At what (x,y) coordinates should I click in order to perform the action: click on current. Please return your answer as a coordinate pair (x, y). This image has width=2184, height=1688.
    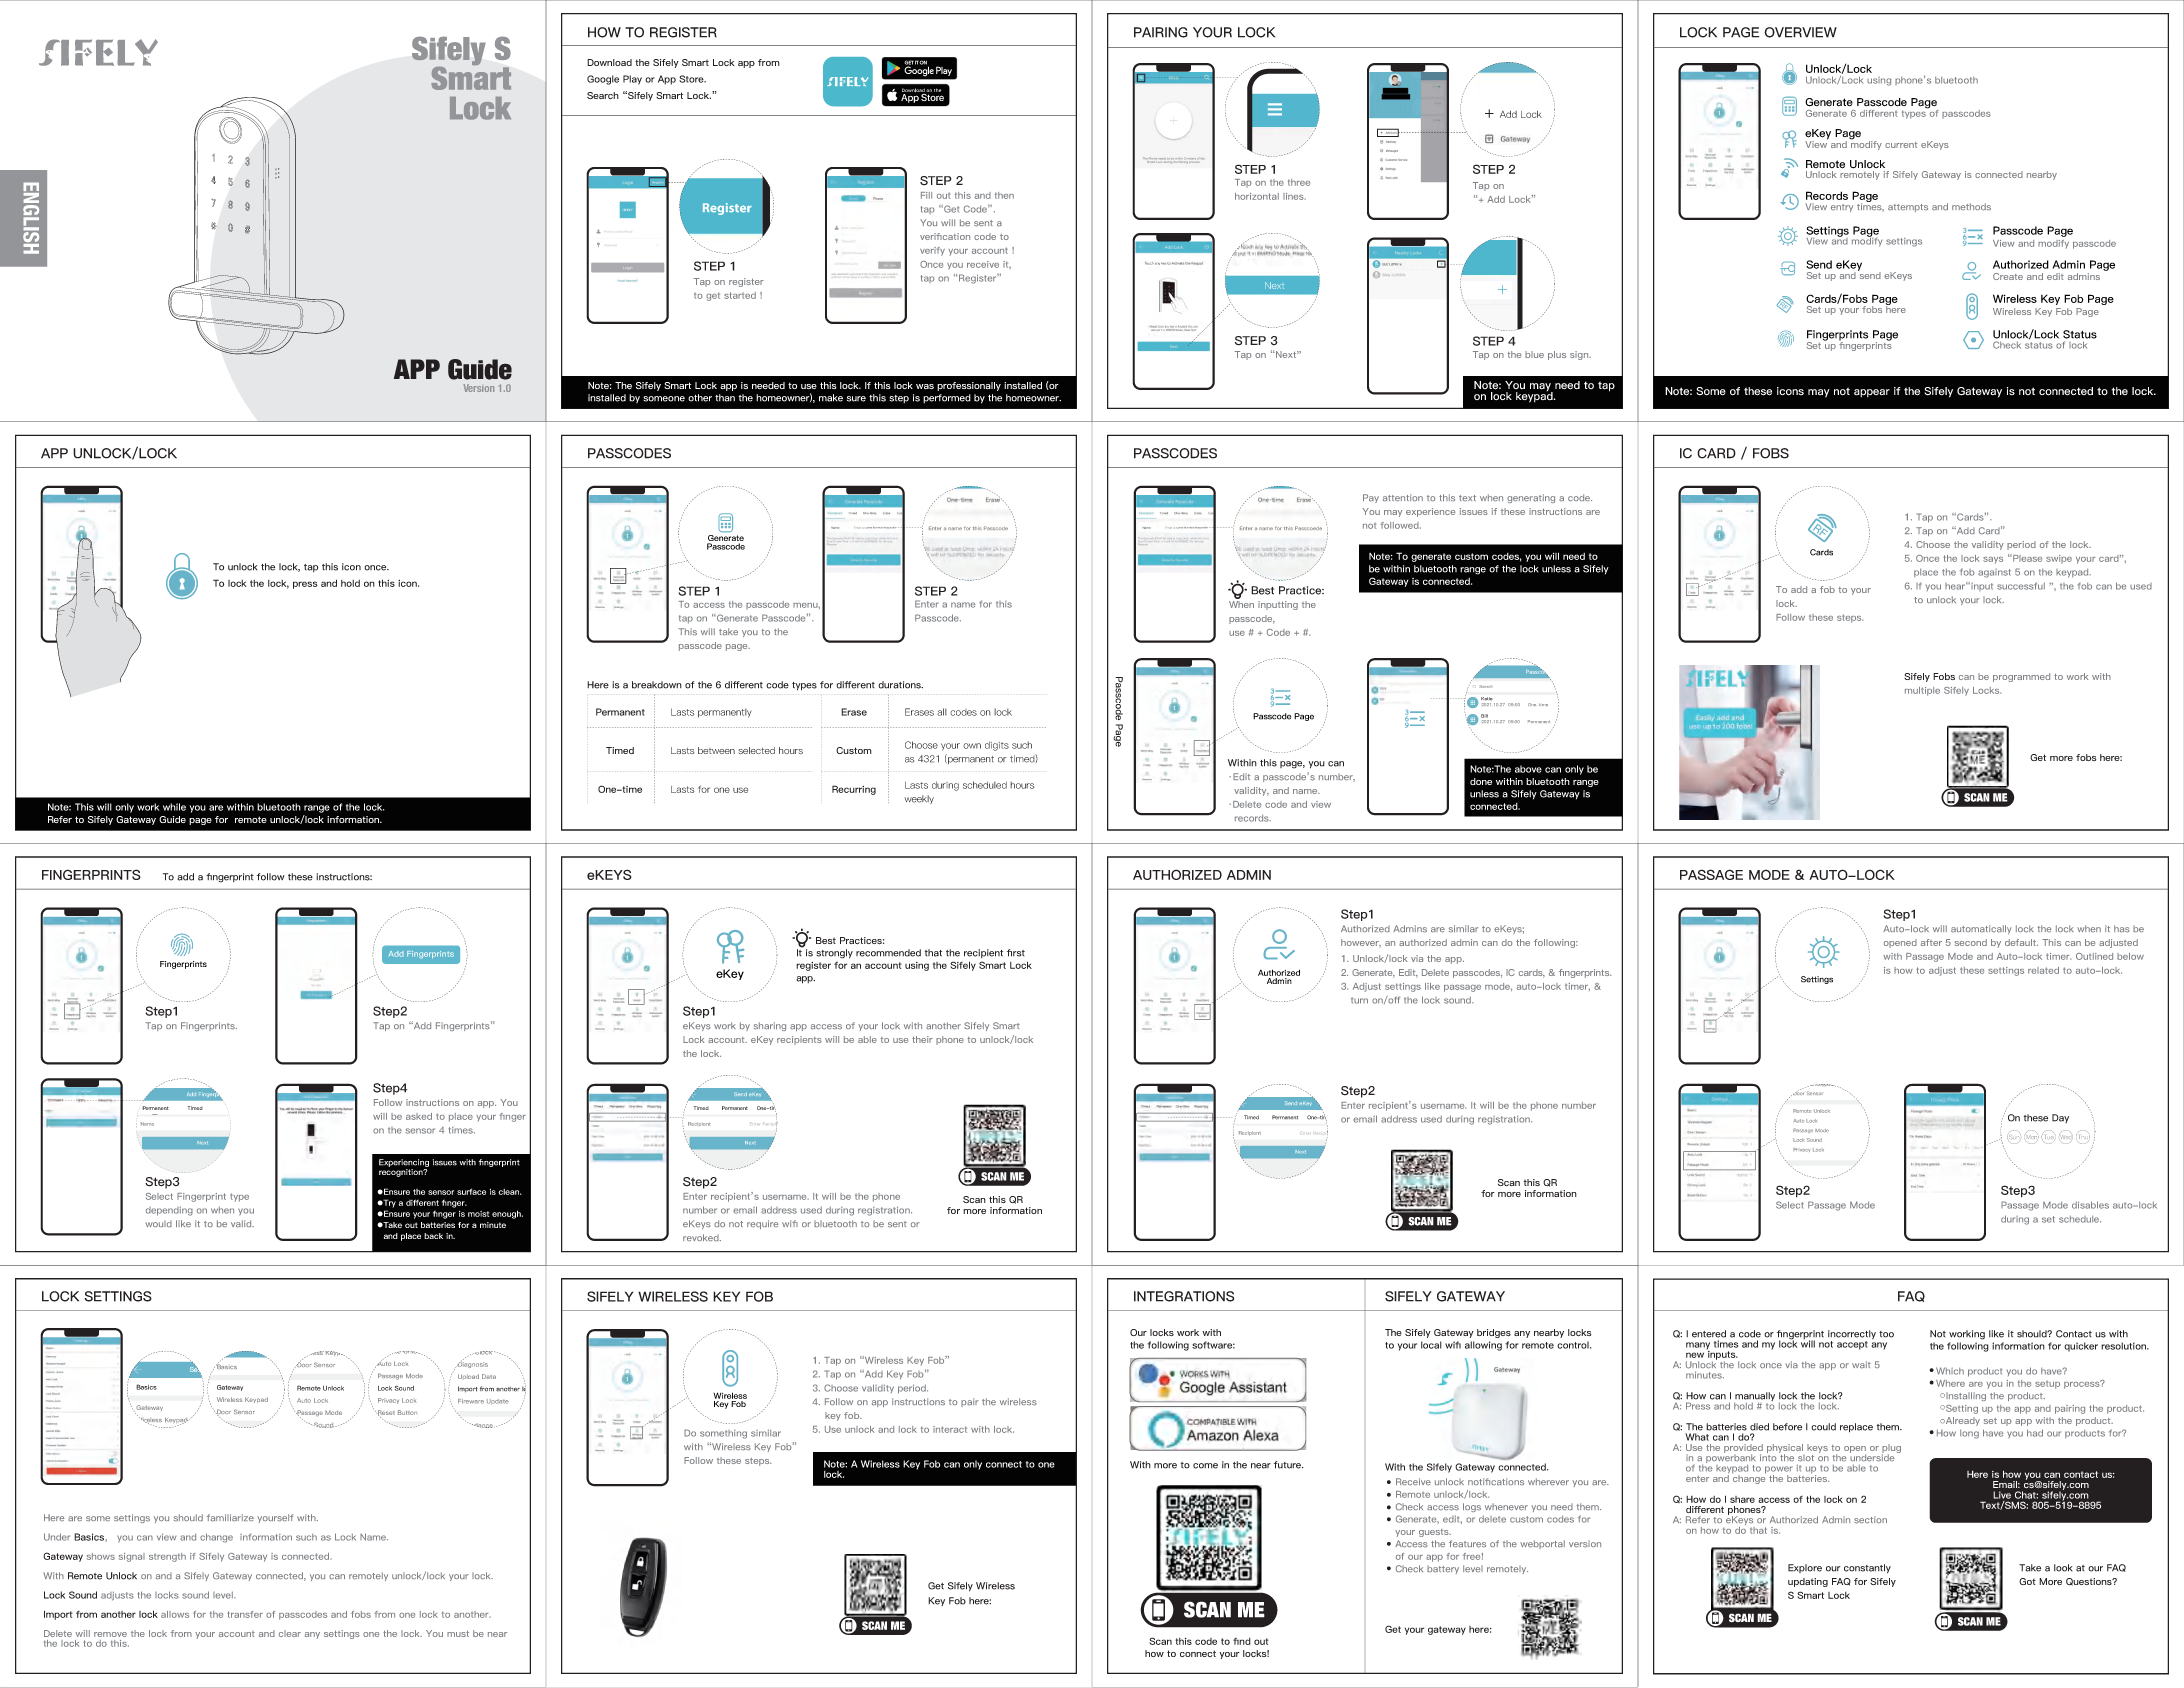
    Looking at the image, I should click on (1901, 145).
